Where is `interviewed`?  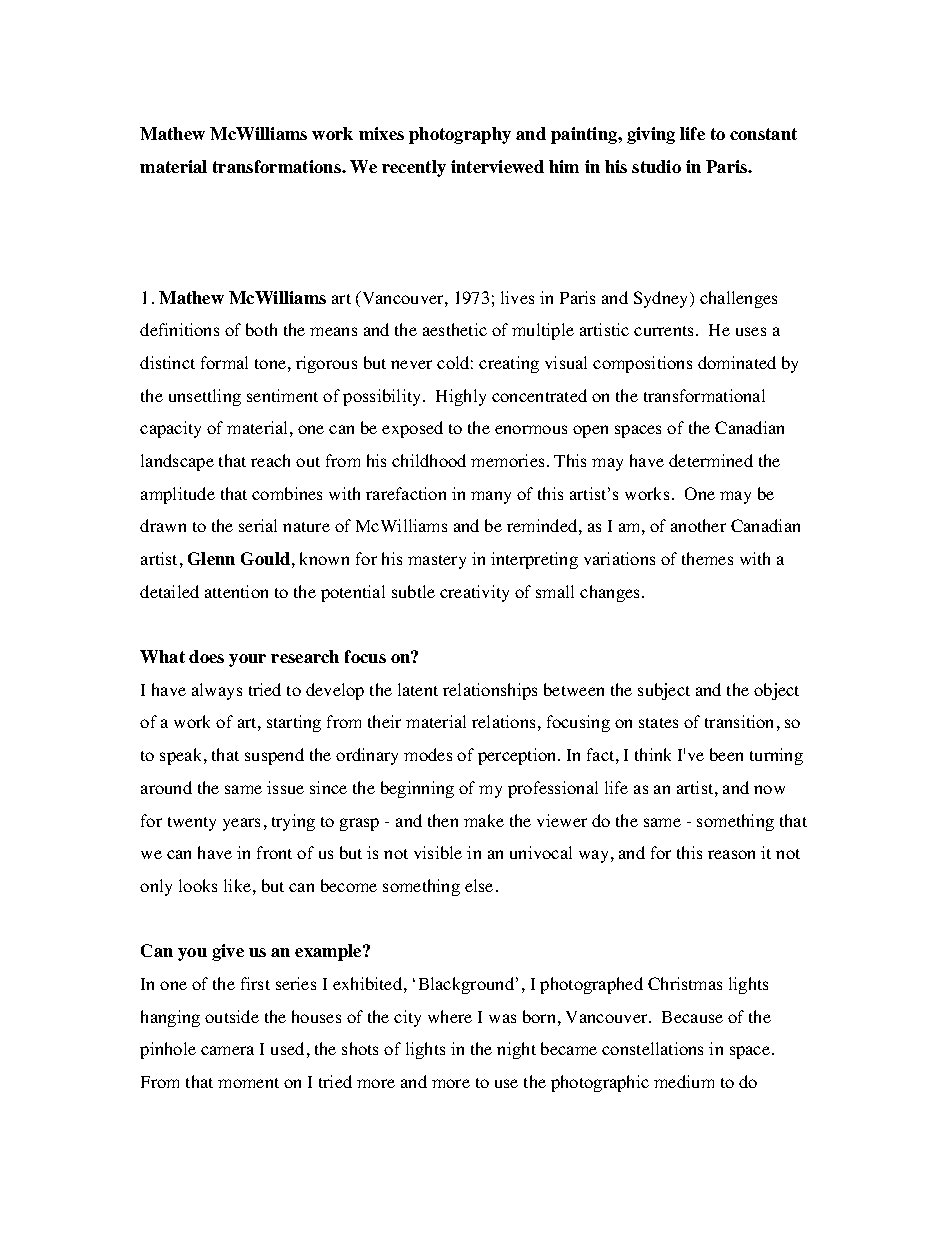 interviewed is located at coordinates (497, 166).
